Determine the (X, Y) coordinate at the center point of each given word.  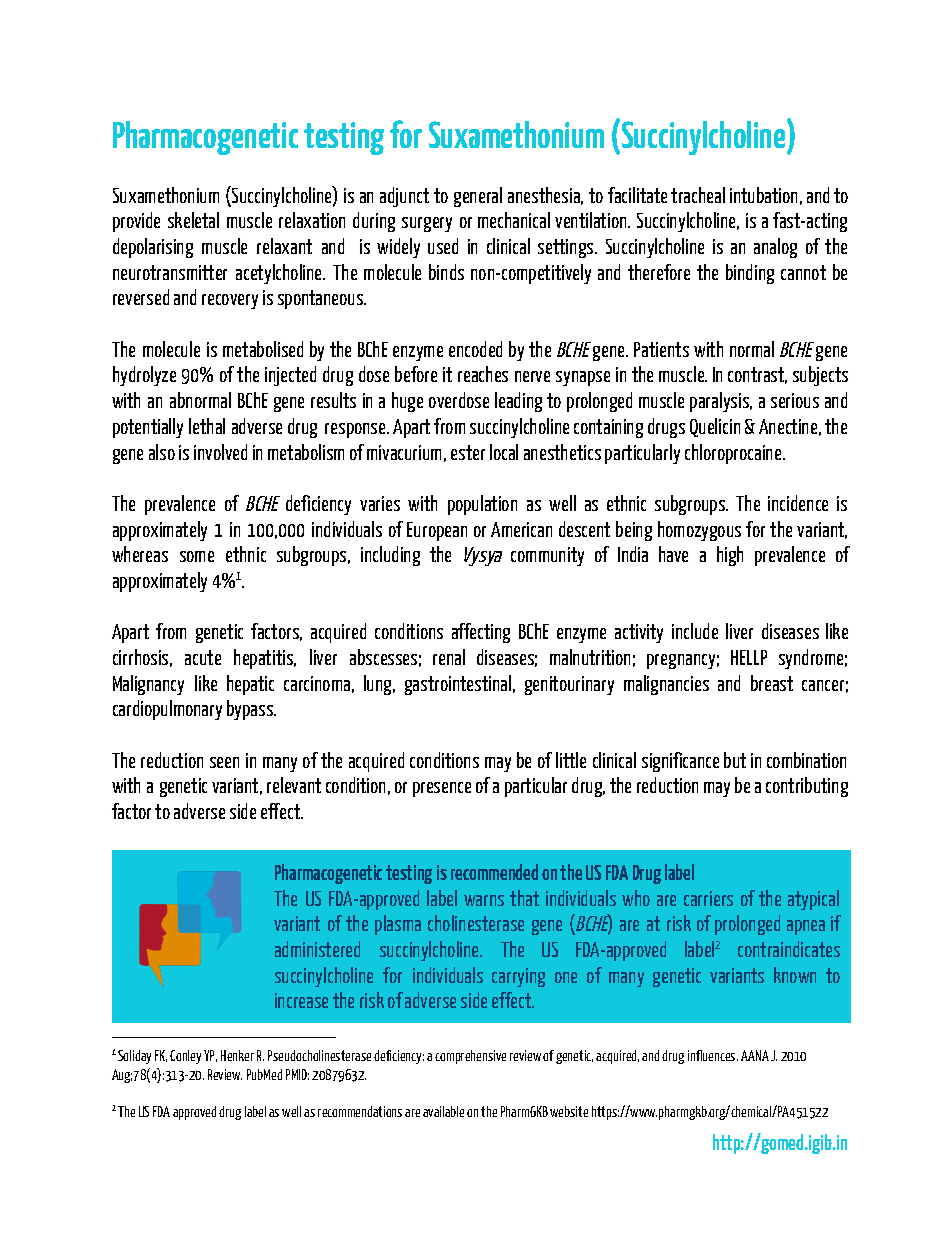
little (571, 760)
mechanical (514, 220)
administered (317, 949)
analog (775, 248)
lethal (207, 426)
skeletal (193, 220)
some (197, 556)
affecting (481, 633)
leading (518, 402)
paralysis (721, 402)
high (730, 556)
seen (224, 762)
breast (772, 683)
